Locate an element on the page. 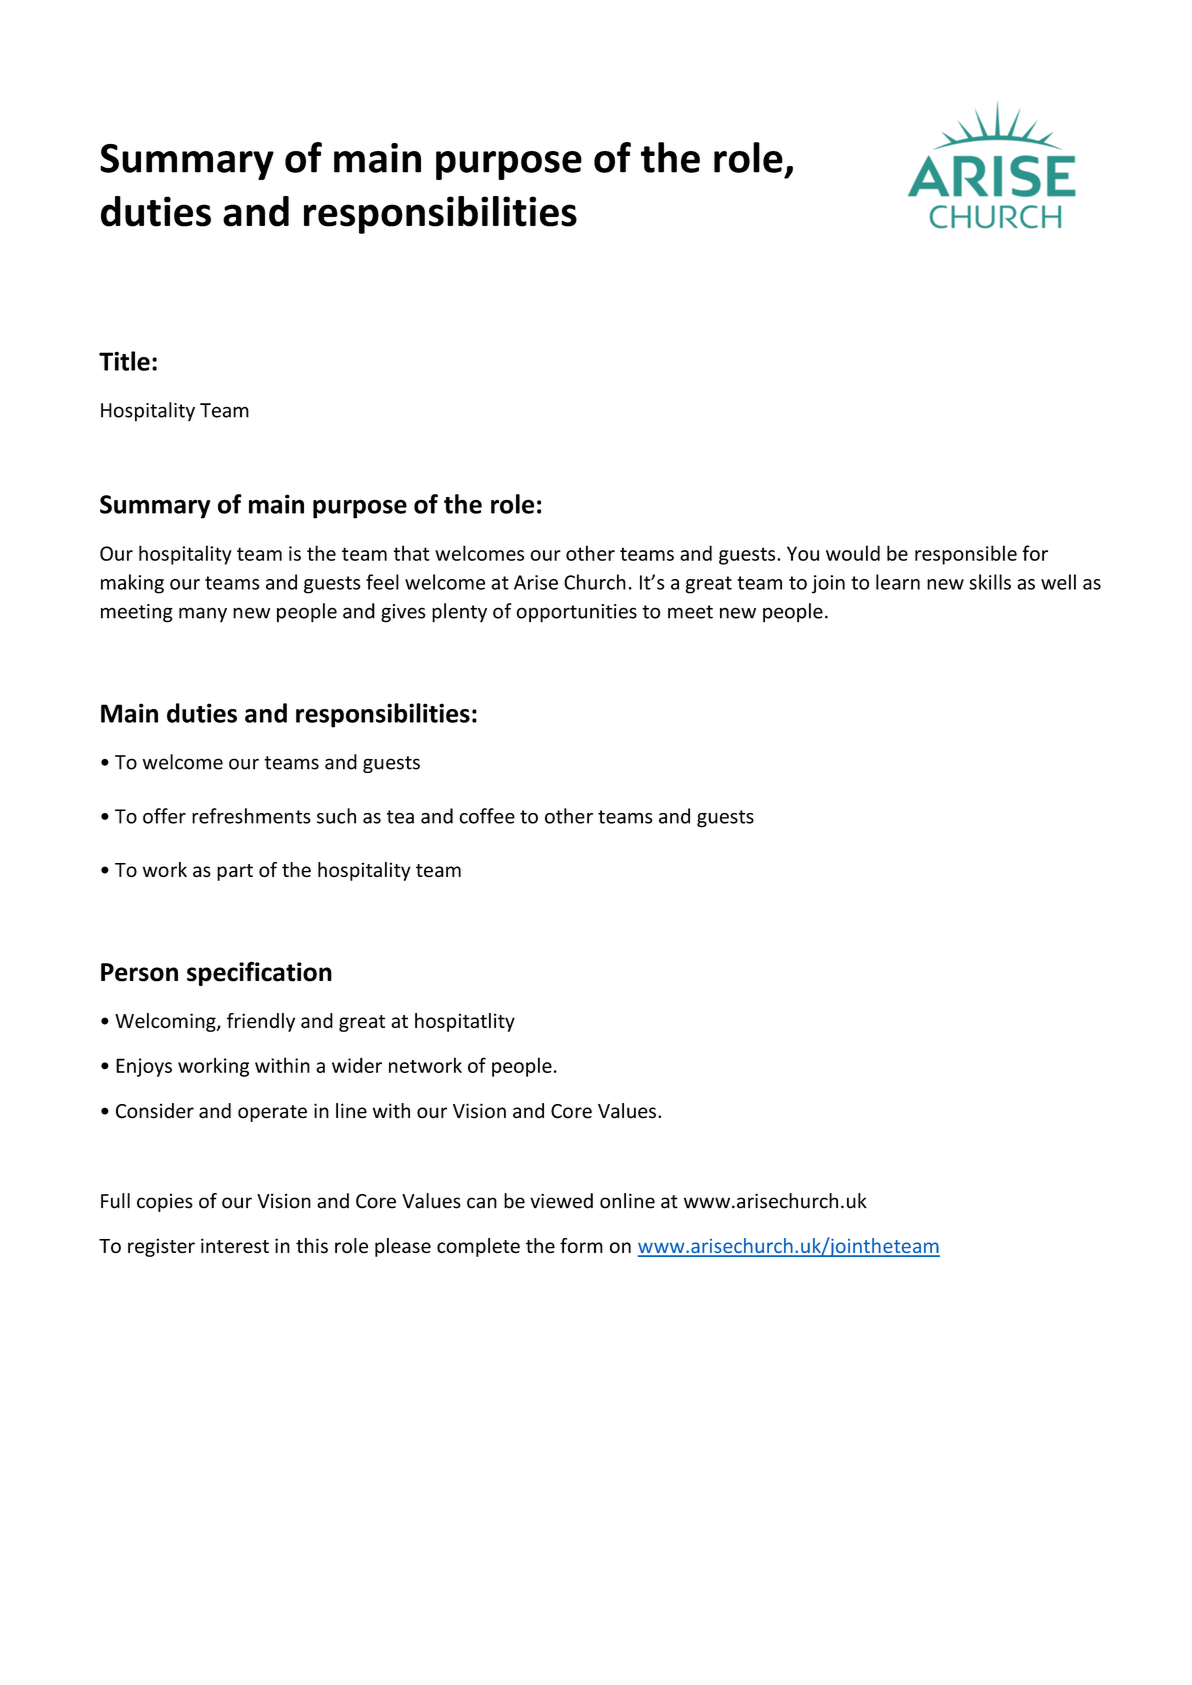 The image size is (1192, 1685). Title is located at coordinates (124, 361).
